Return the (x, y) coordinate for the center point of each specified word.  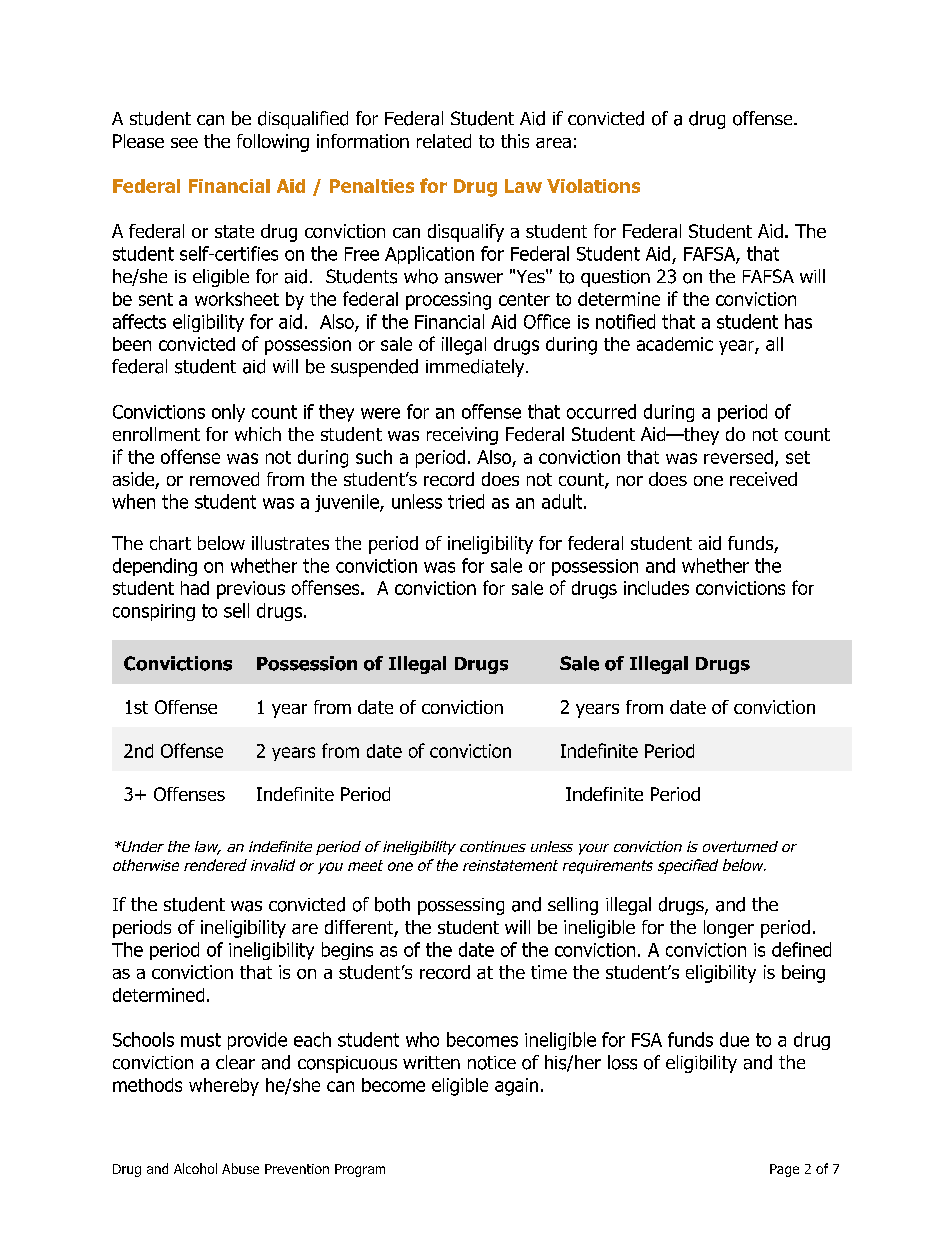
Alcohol (195, 1168)
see (184, 143)
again (516, 1087)
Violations (593, 186)
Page (784, 1170)
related (444, 141)
